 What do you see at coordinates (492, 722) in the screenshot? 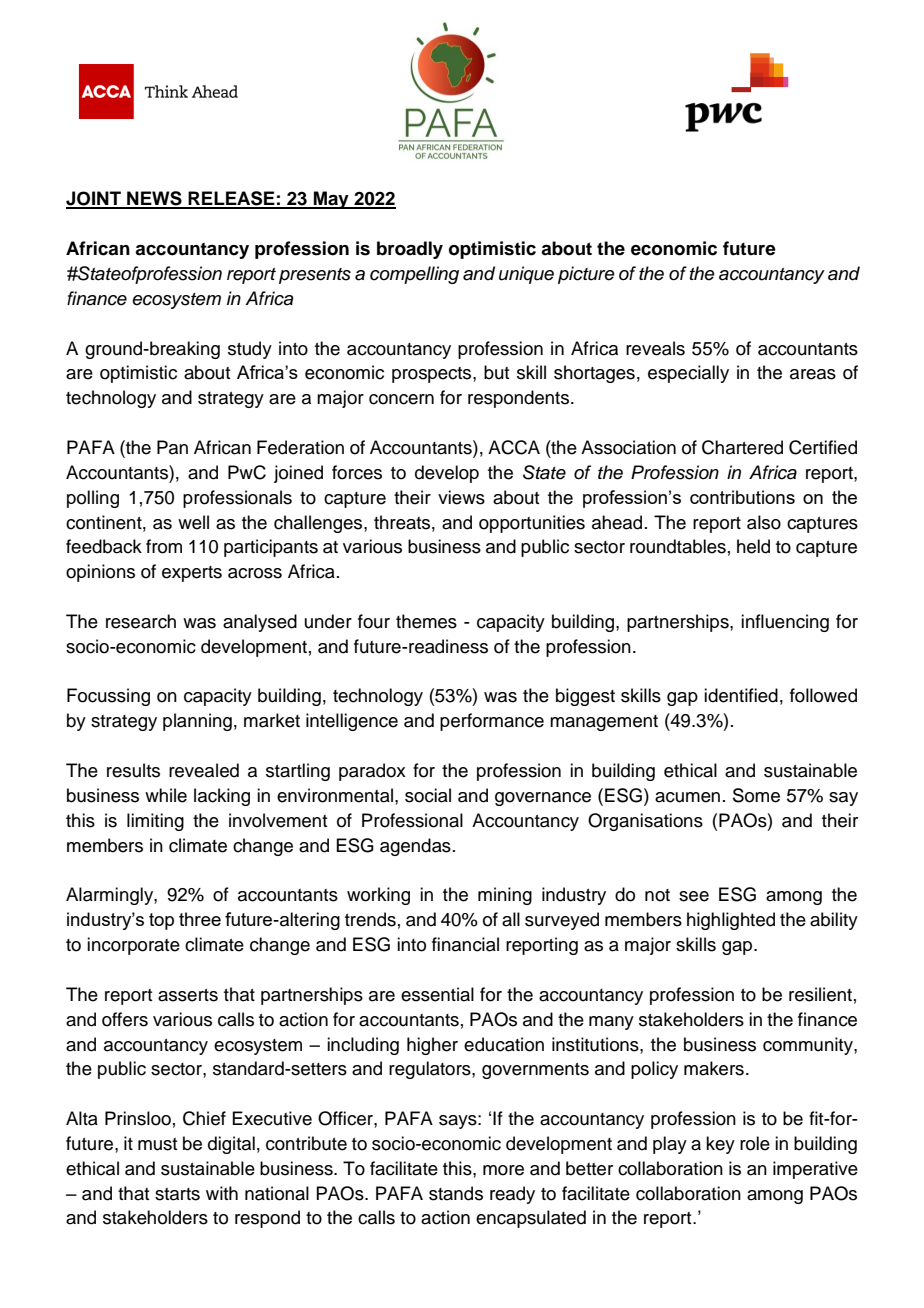
I see `performance` at bounding box center [492, 722].
